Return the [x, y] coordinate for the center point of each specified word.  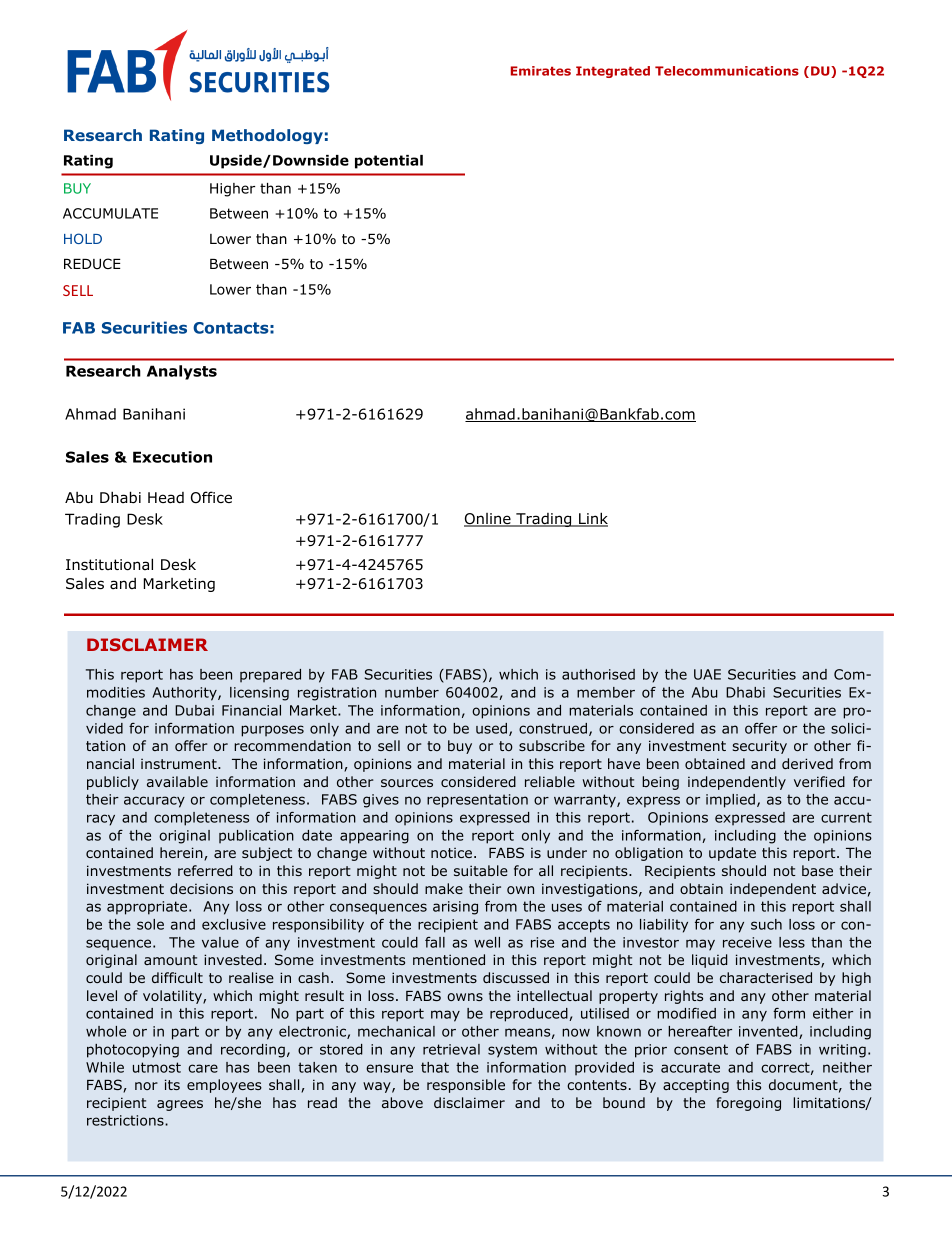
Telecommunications [727, 71]
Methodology [267, 136]
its [172, 1084]
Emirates [541, 71]
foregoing [748, 1104]
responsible [466, 1086]
